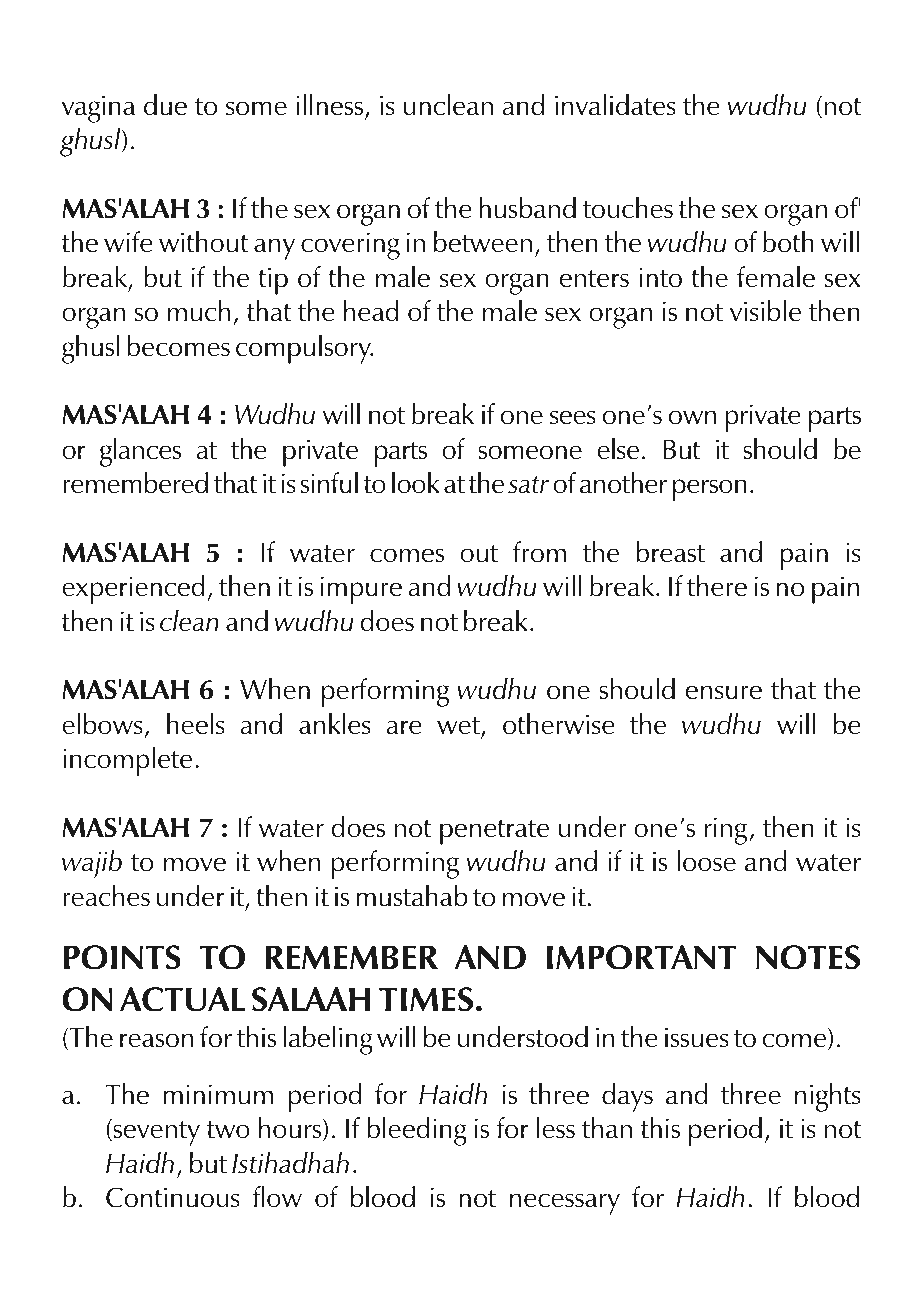 This image has width=924, height=1303. Describe the element at coordinates (173, 1197) in the image. I see `Continuous` at that location.
